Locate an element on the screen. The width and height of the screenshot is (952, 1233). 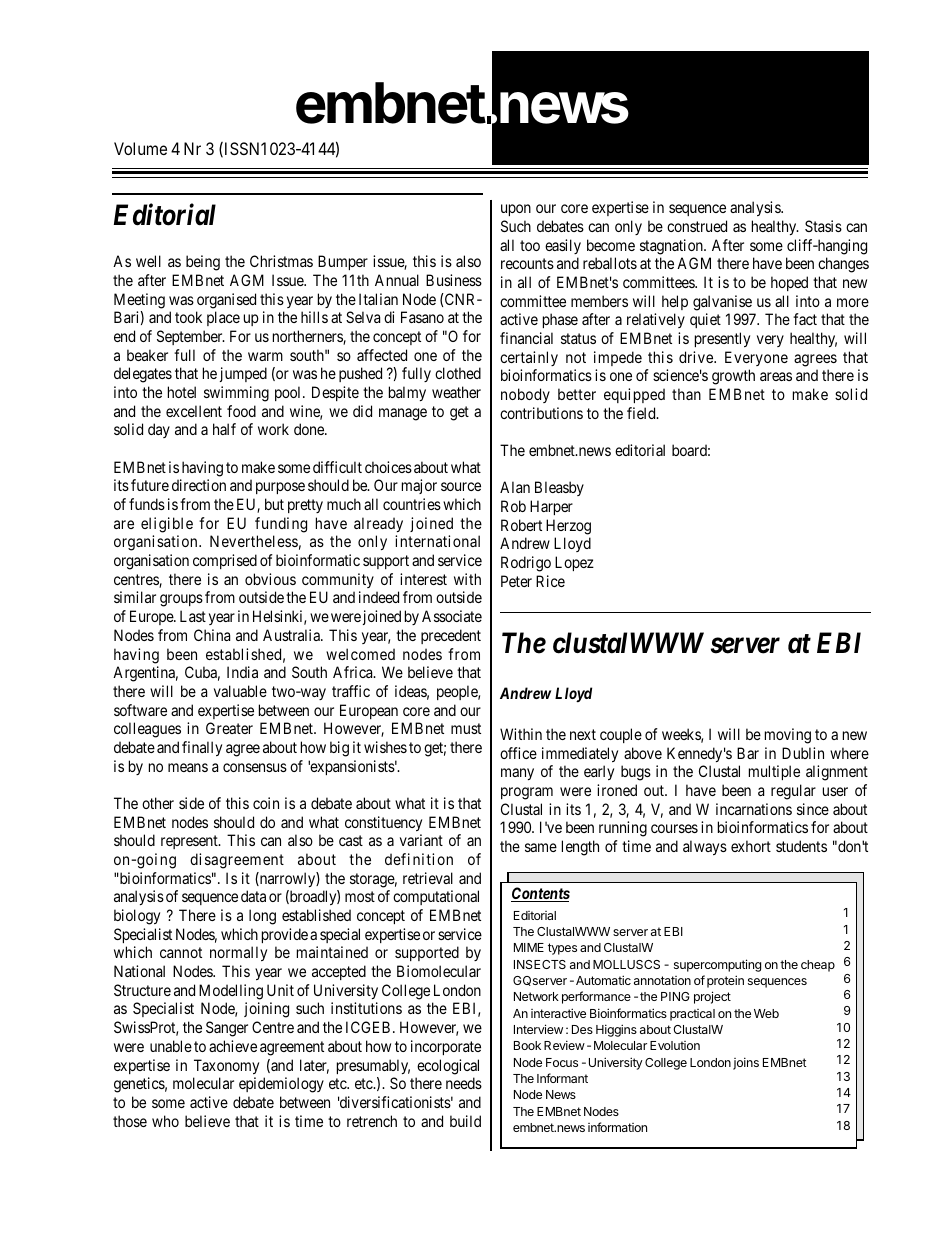
being is located at coordinates (203, 263).
